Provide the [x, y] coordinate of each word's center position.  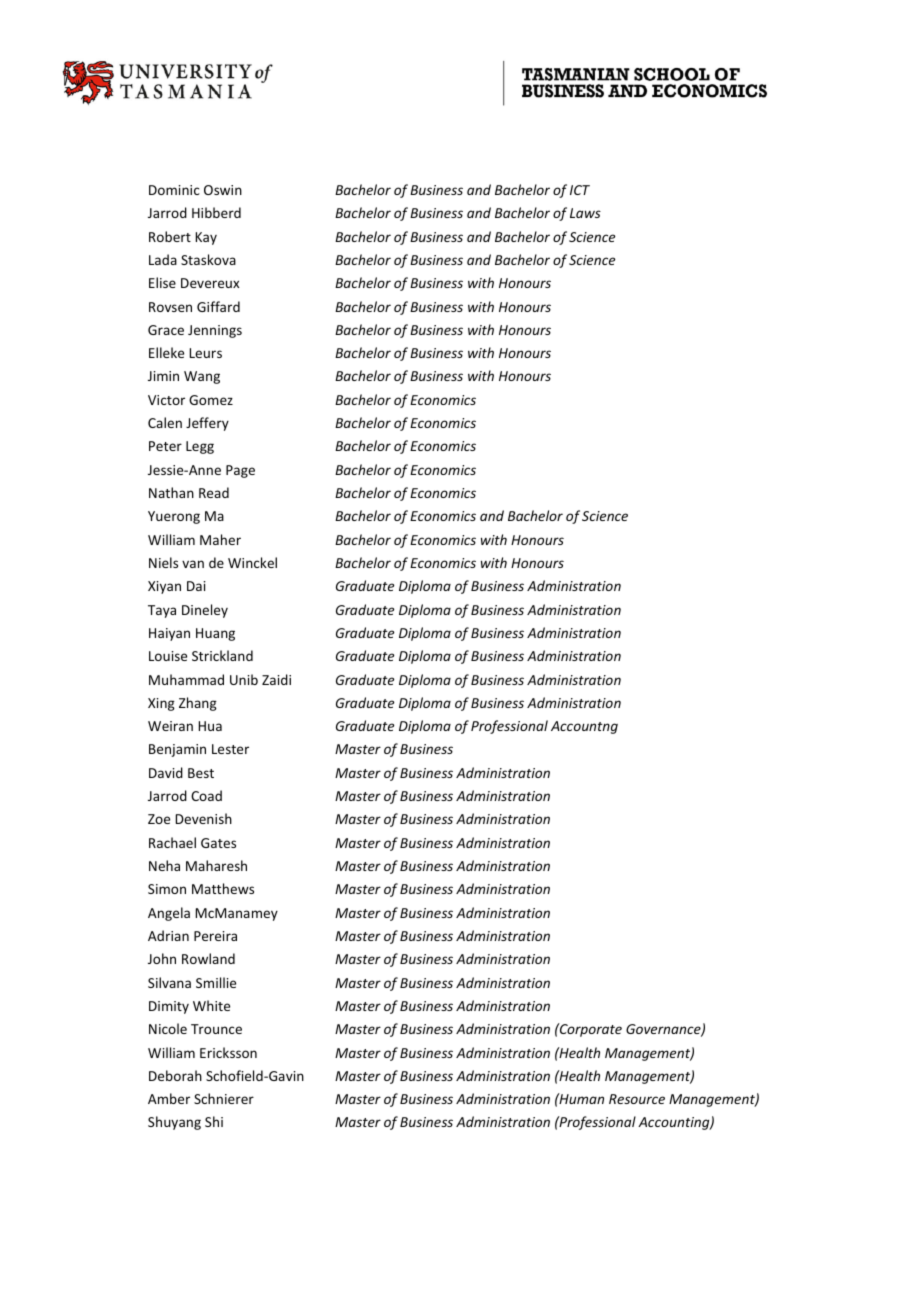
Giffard [218, 306]
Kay [206, 238]
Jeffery [207, 424]
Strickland [222, 655]
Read [214, 492]
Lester [230, 749]
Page [240, 471]
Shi [214, 1121]
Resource [637, 1099]
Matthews [223, 888]
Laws [585, 213]
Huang [215, 634]
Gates [218, 843]
